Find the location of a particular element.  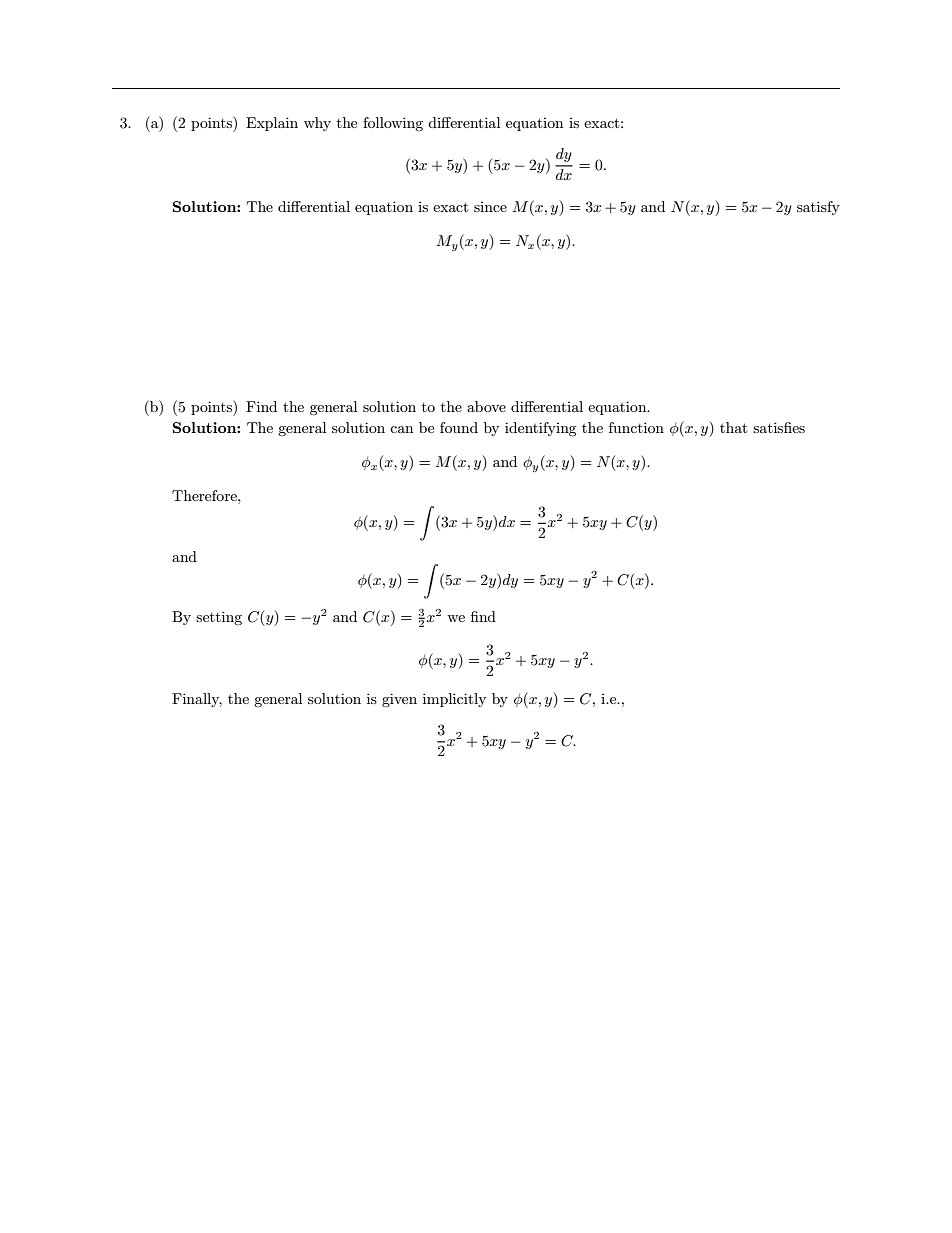

that is located at coordinates (733, 427).
